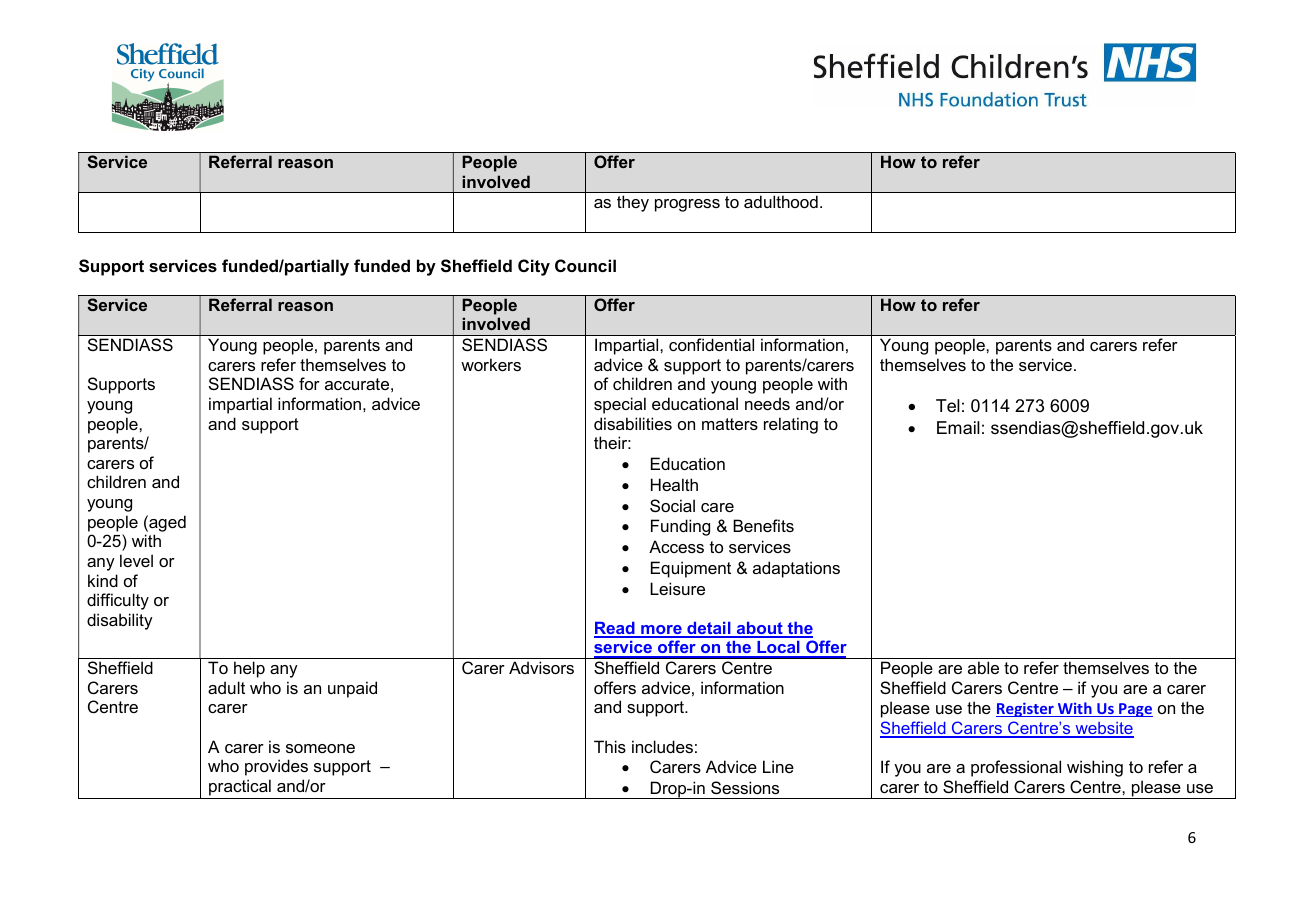  What do you see at coordinates (948, 405) in the page?
I see `Tel` at bounding box center [948, 405].
